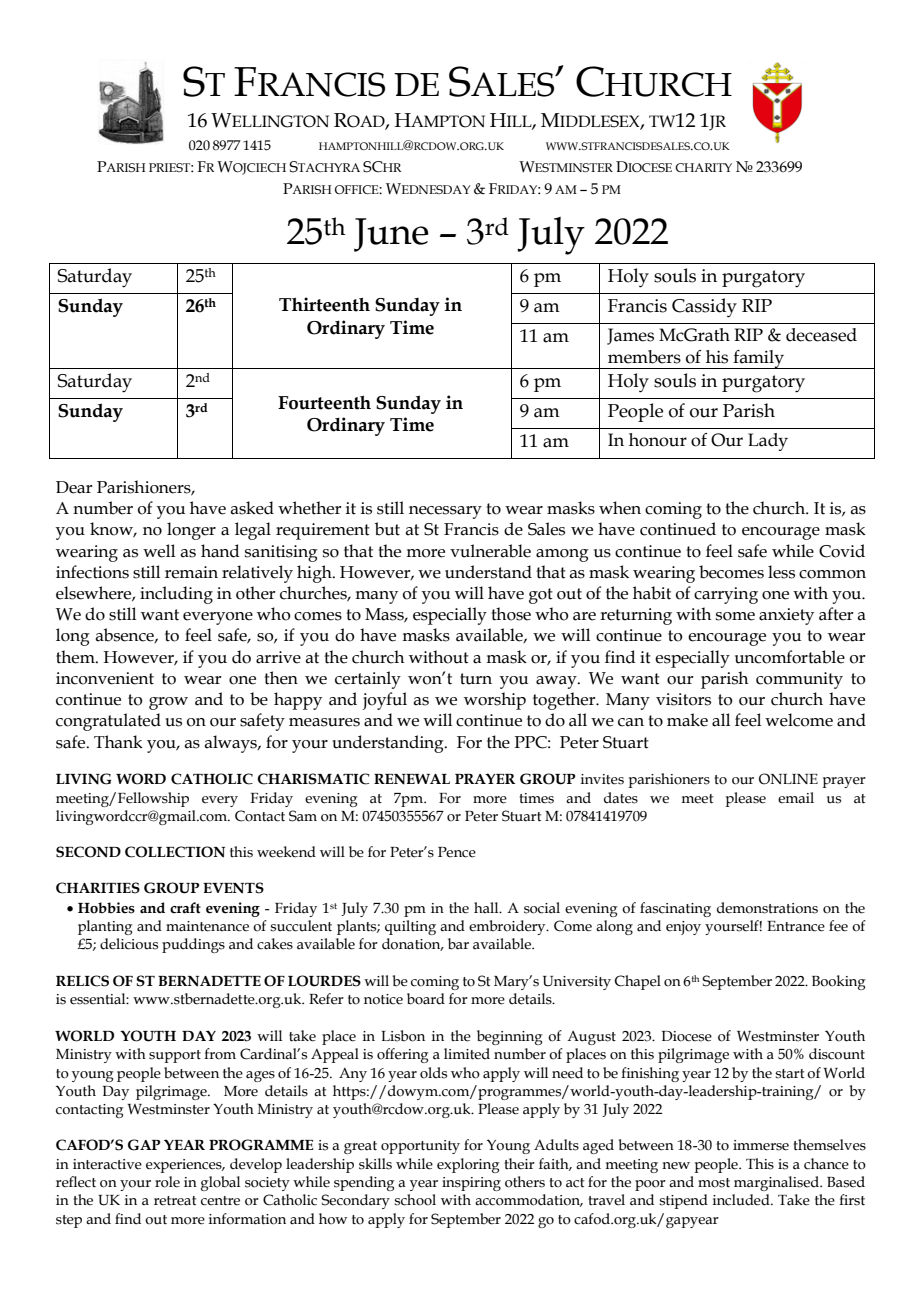 The image size is (924, 1308). What do you see at coordinates (445, 512) in the screenshot?
I see `necessary` at bounding box center [445, 512].
